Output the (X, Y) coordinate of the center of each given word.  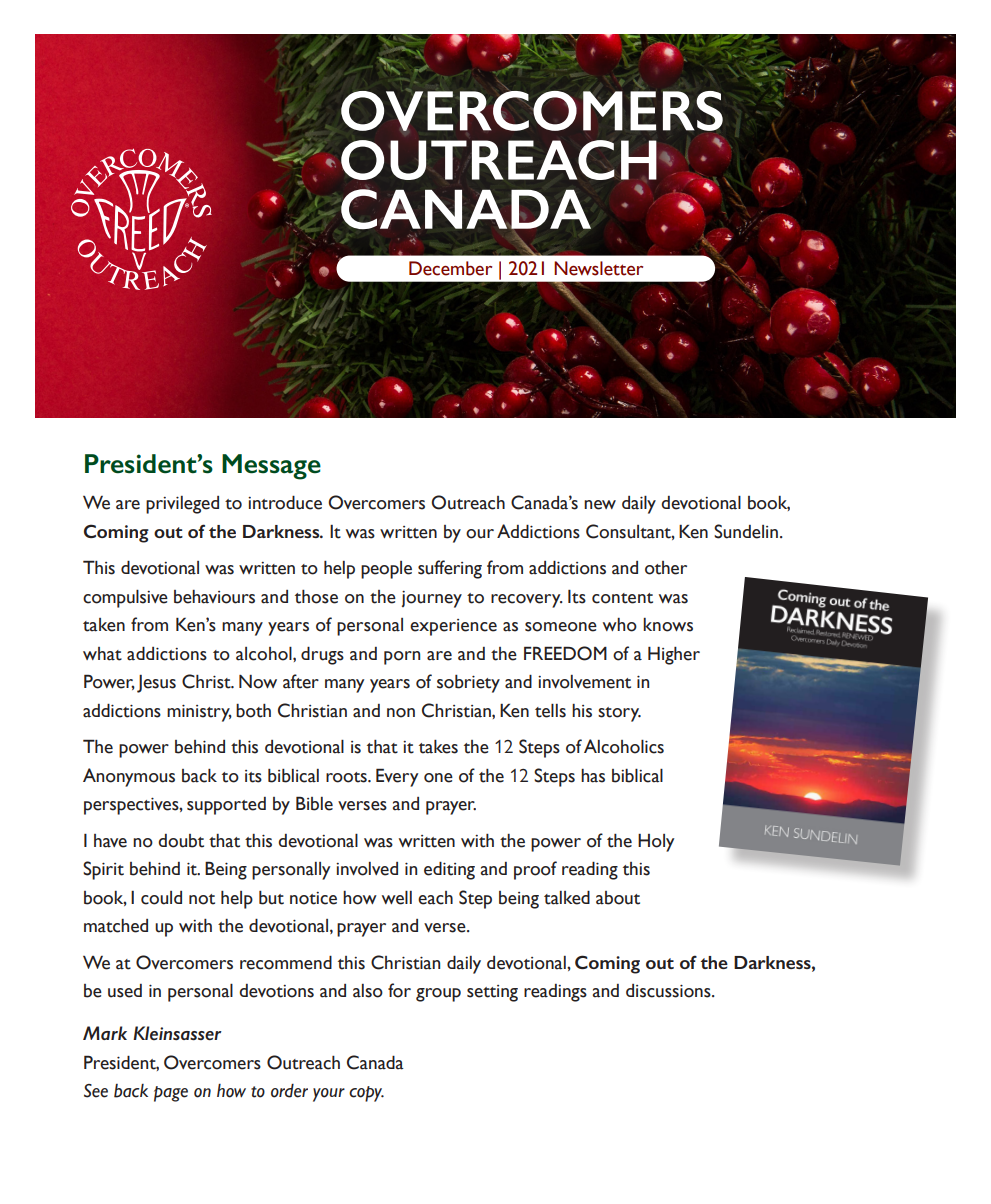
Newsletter (598, 268)
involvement (584, 682)
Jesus (156, 684)
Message (271, 467)
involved (367, 869)
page (171, 1094)
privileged (182, 505)
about (618, 898)
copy (366, 1094)
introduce (285, 502)
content (622, 598)
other (666, 568)
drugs (322, 655)
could (161, 898)
